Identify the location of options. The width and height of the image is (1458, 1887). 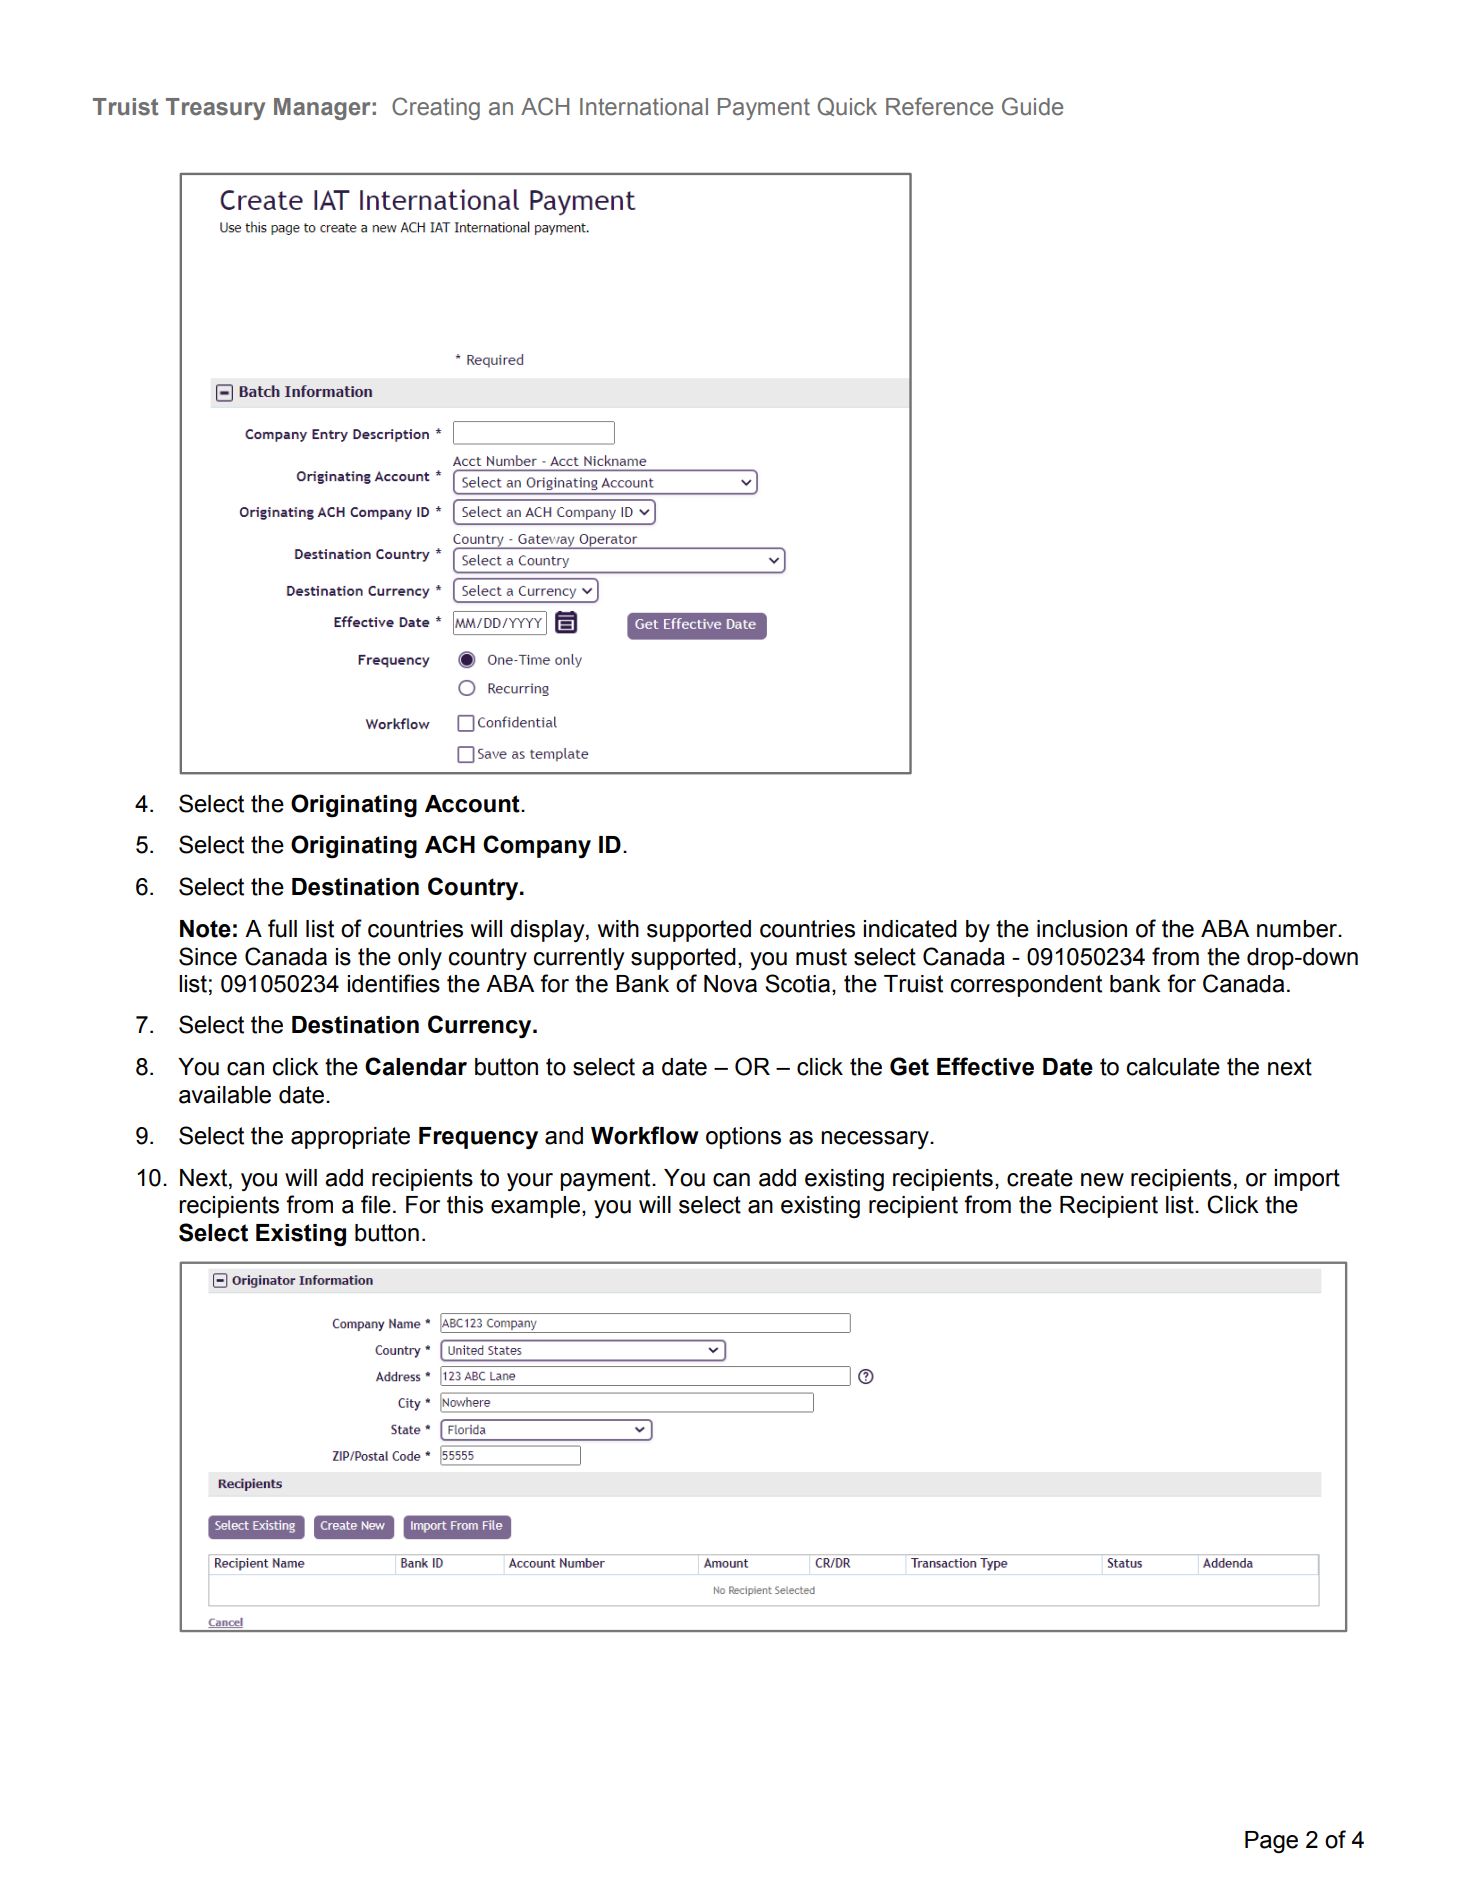
(743, 1138).
